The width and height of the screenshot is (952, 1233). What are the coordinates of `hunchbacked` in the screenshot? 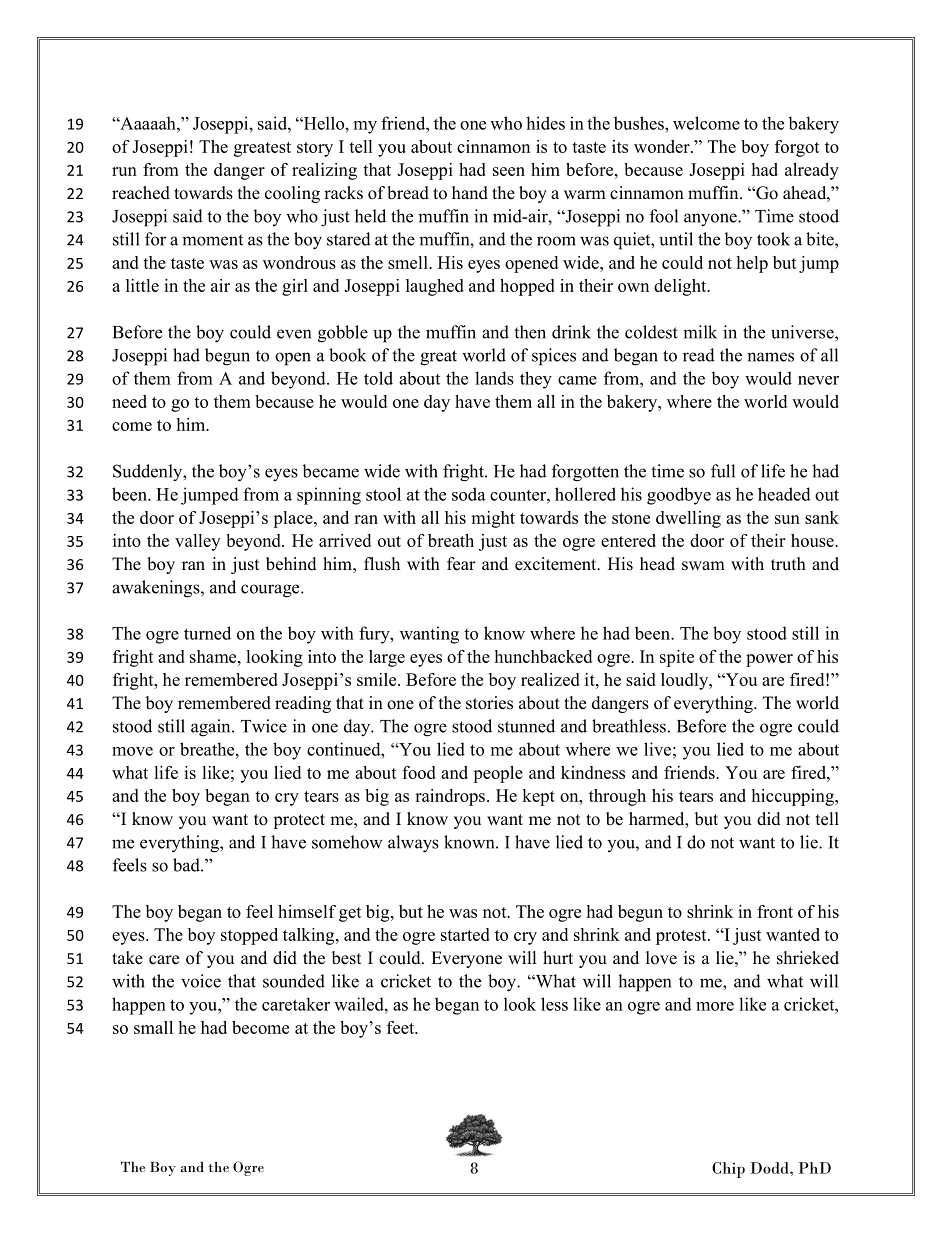 It's located at (543, 656).
